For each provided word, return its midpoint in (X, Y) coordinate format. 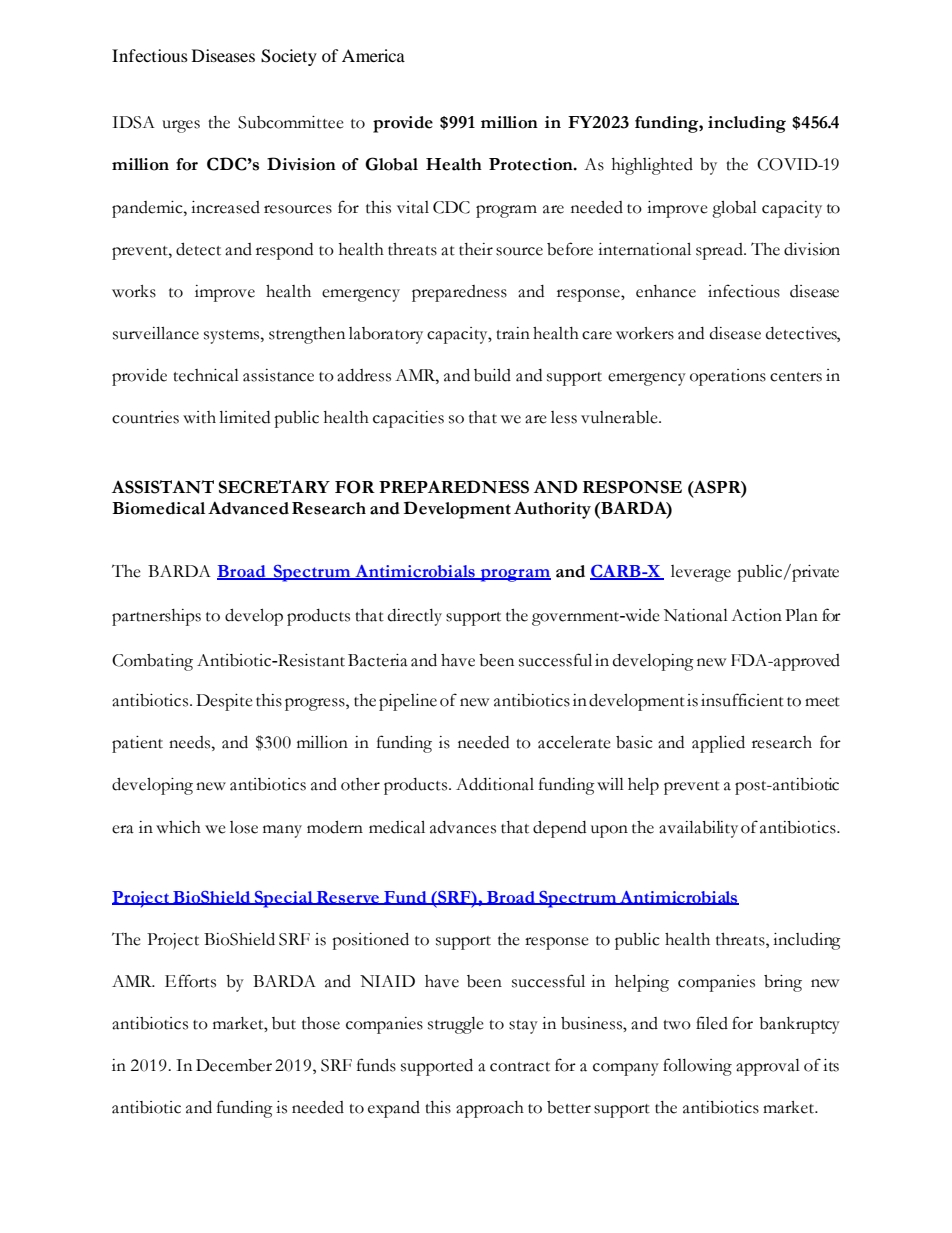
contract (520, 1067)
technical (206, 375)
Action (756, 615)
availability (698, 829)
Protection (532, 164)
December (234, 1065)
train (513, 333)
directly (415, 617)
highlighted (652, 166)
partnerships (156, 617)
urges (181, 126)
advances (463, 827)
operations (728, 377)
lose (244, 827)
